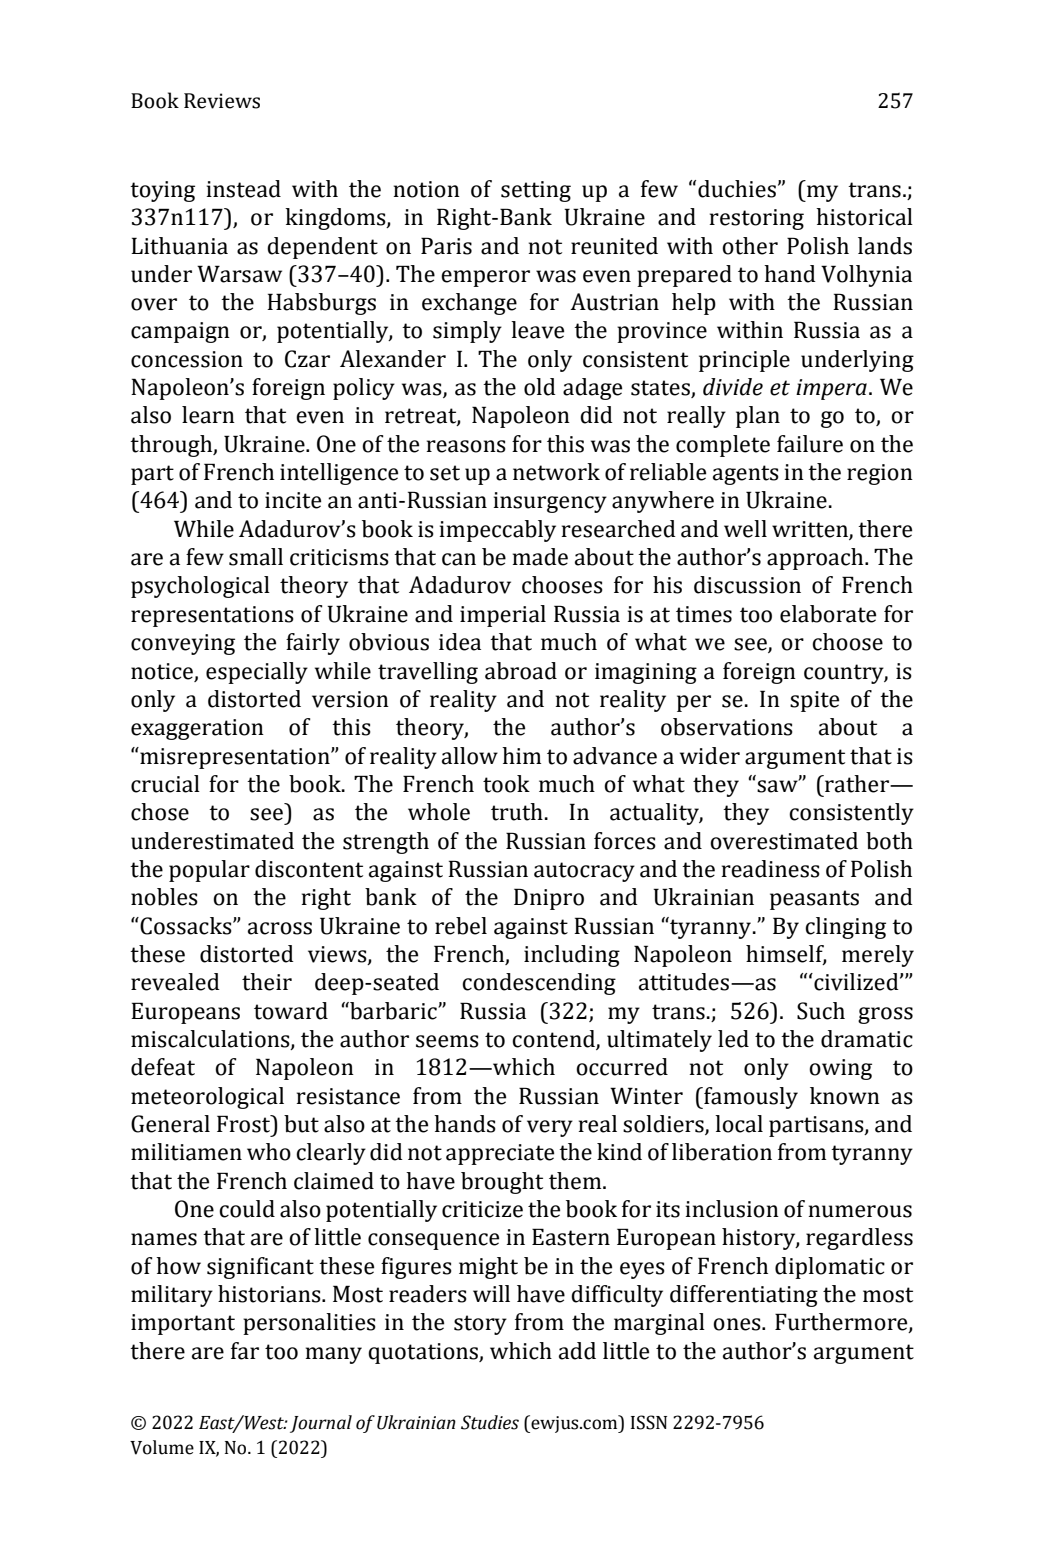  What do you see at coordinates (828, 614) in the image?
I see `elaborate` at bounding box center [828, 614].
